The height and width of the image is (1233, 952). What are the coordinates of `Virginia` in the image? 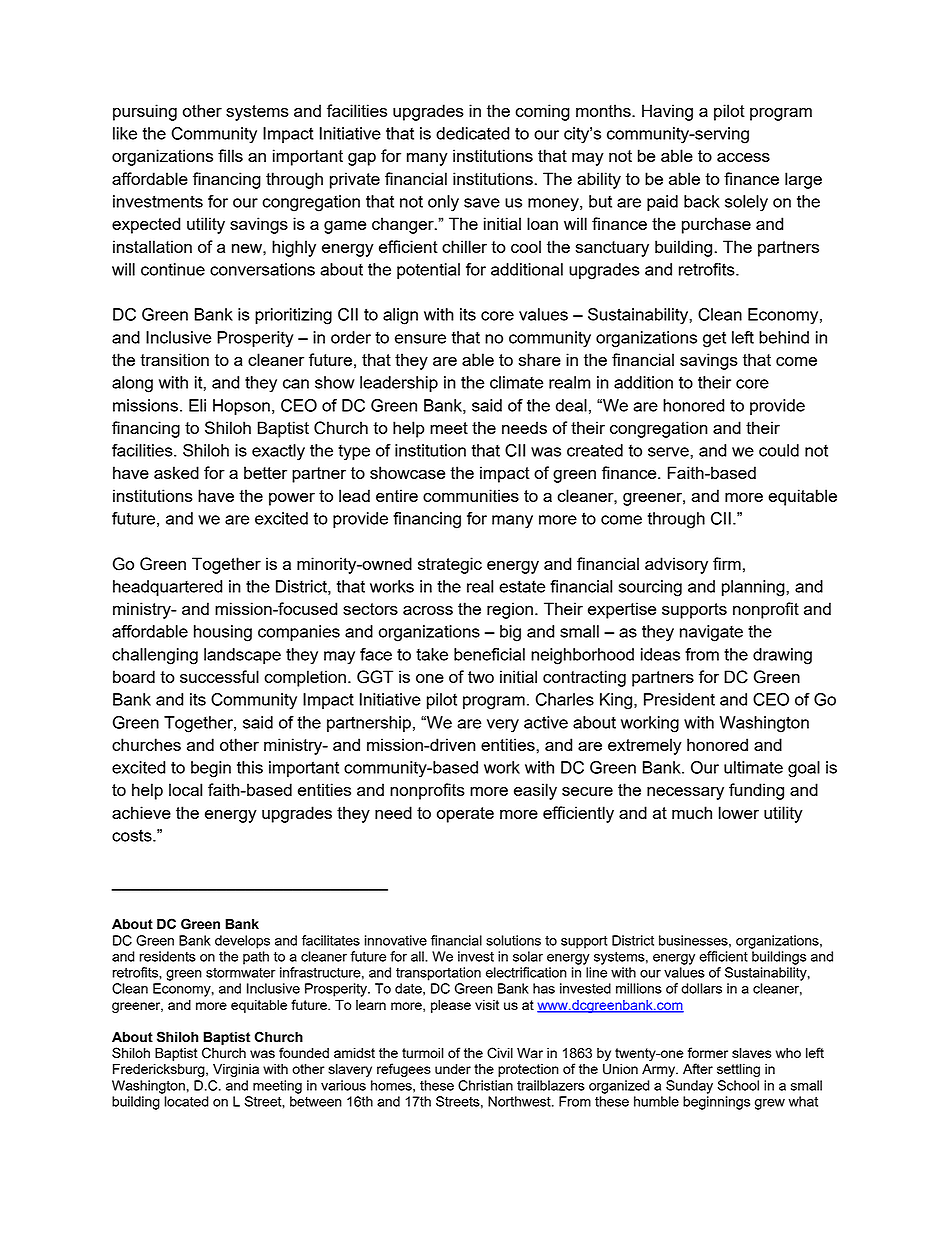 It's located at (236, 1070).
